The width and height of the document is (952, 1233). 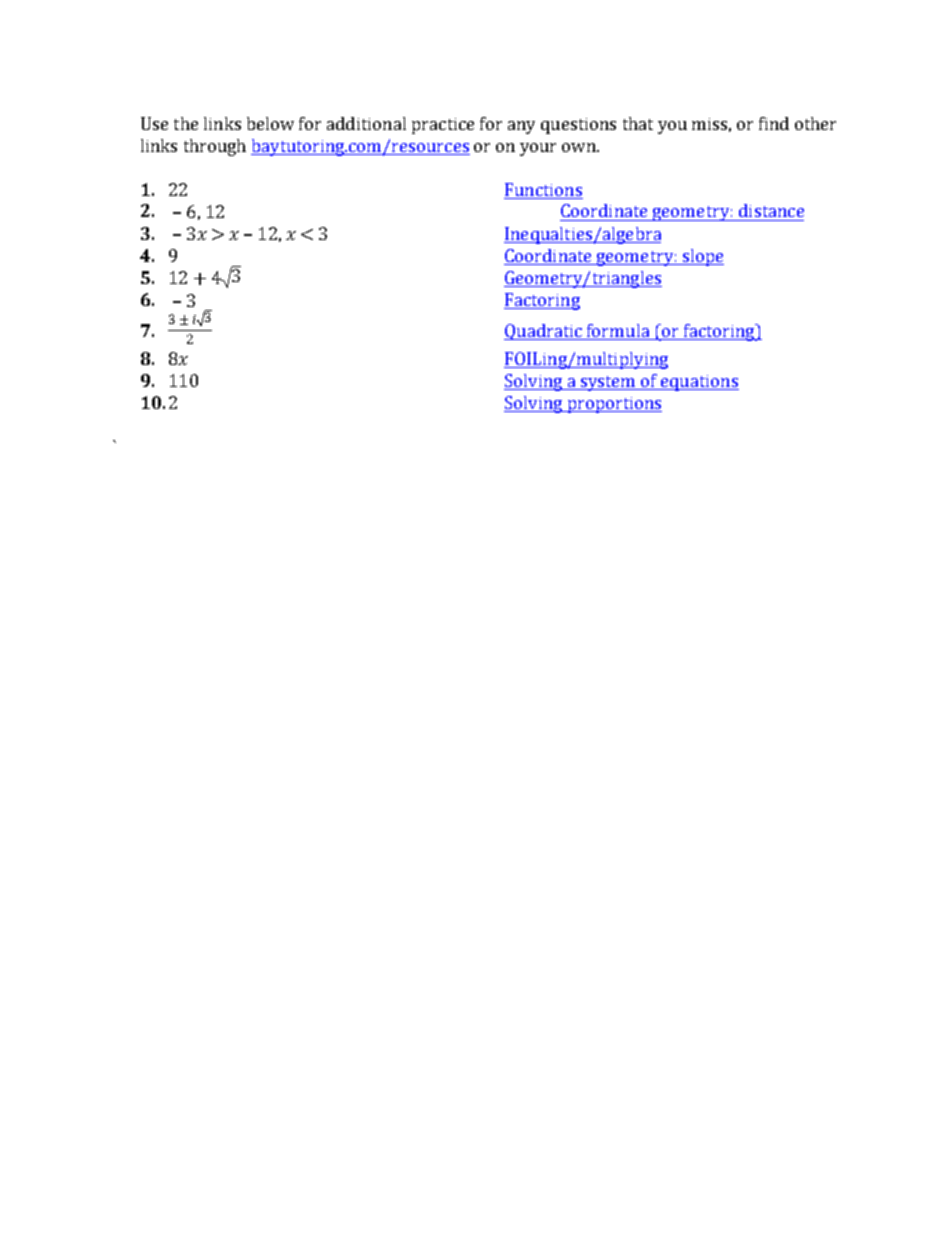 What do you see at coordinates (771, 210) in the document?
I see `distance` at bounding box center [771, 210].
